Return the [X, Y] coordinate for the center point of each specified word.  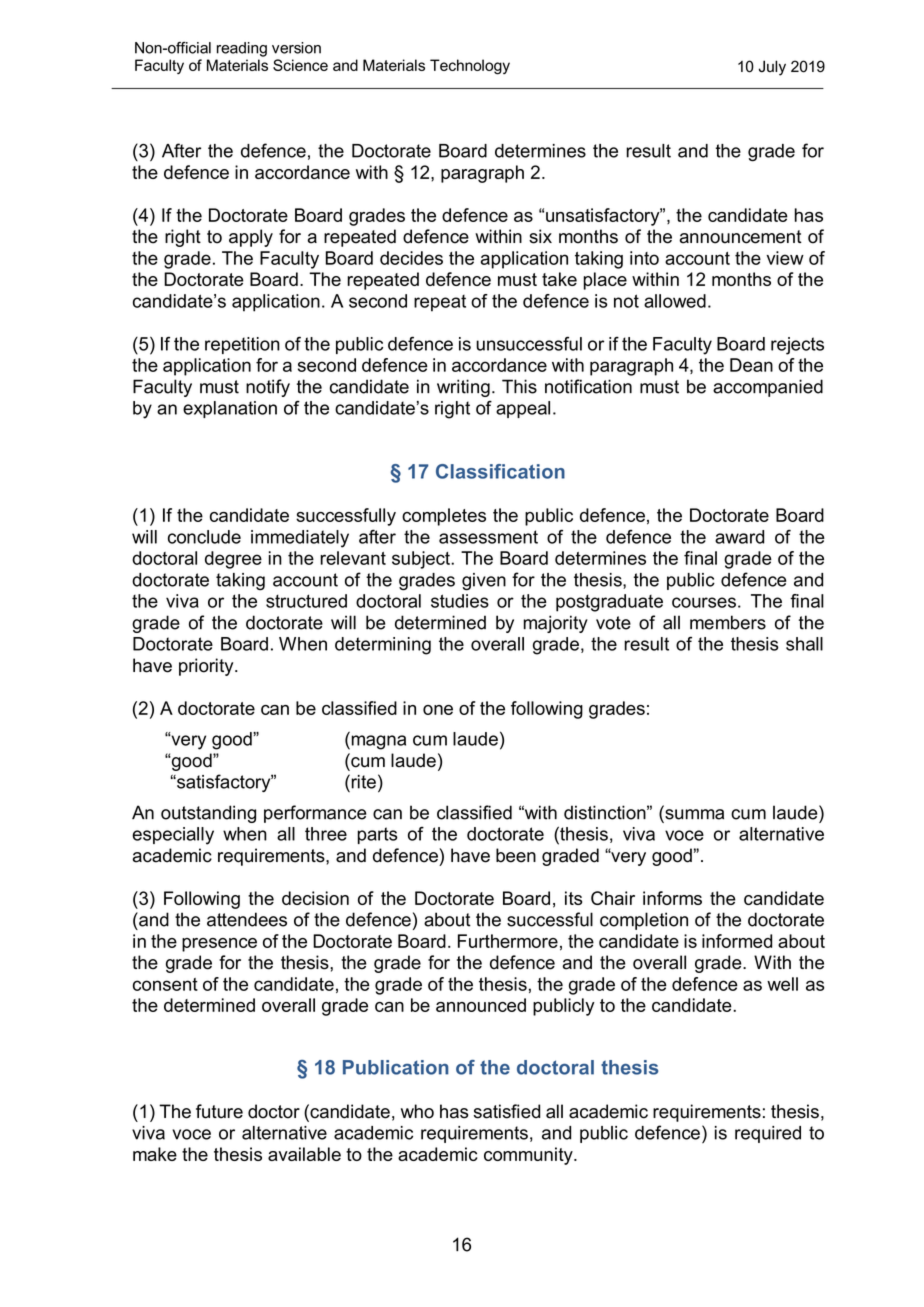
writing [463, 388]
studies [460, 601]
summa [693, 815]
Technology [470, 67]
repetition [242, 345]
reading [242, 49]
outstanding [208, 814]
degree [233, 560]
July [772, 68]
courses [704, 602]
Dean [751, 365]
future [219, 1111]
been [516, 855]
